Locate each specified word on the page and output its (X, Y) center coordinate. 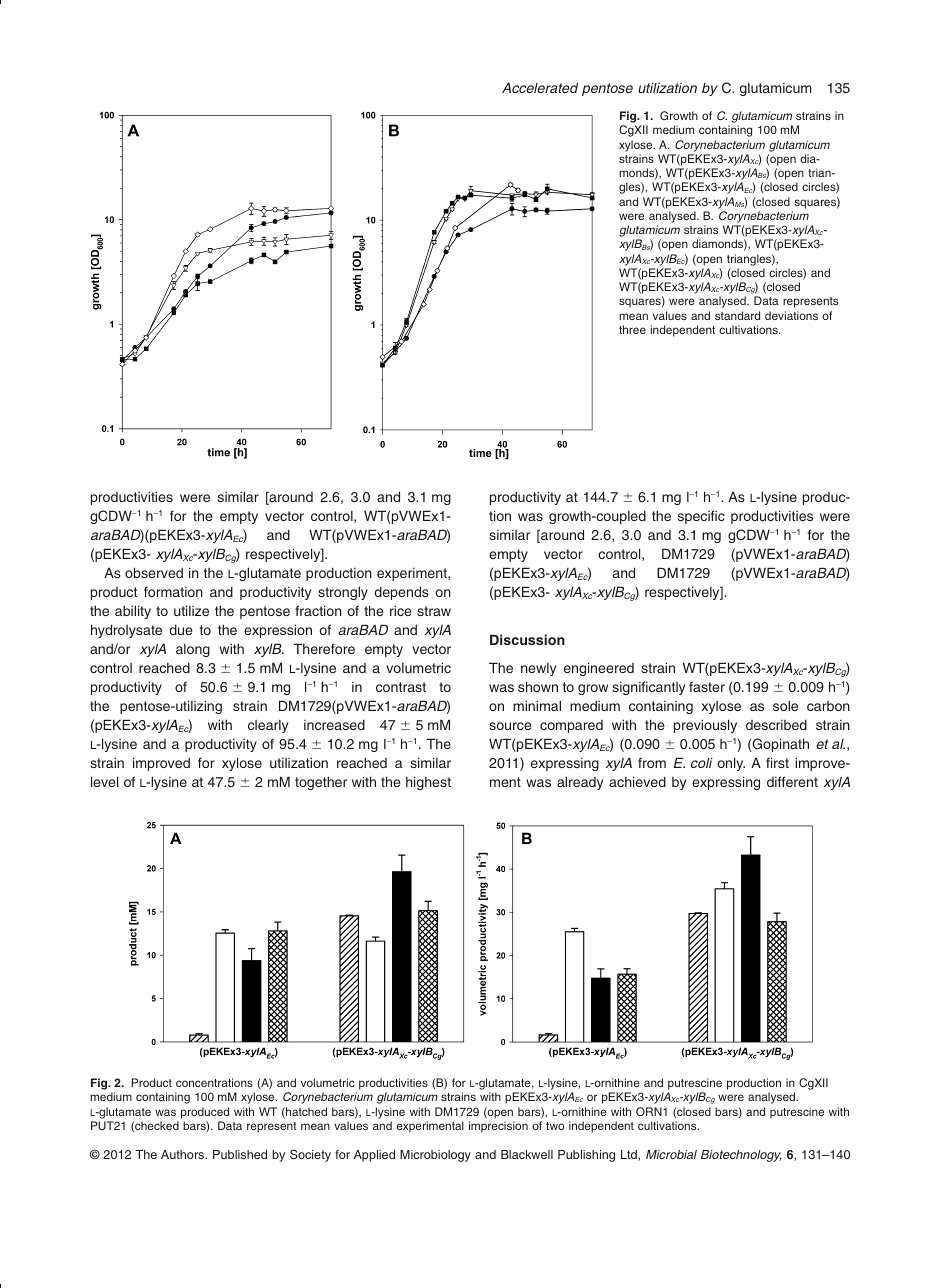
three (632, 329)
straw (434, 611)
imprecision (498, 1127)
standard (737, 315)
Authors (184, 1154)
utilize (191, 610)
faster (707, 686)
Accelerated (540, 87)
